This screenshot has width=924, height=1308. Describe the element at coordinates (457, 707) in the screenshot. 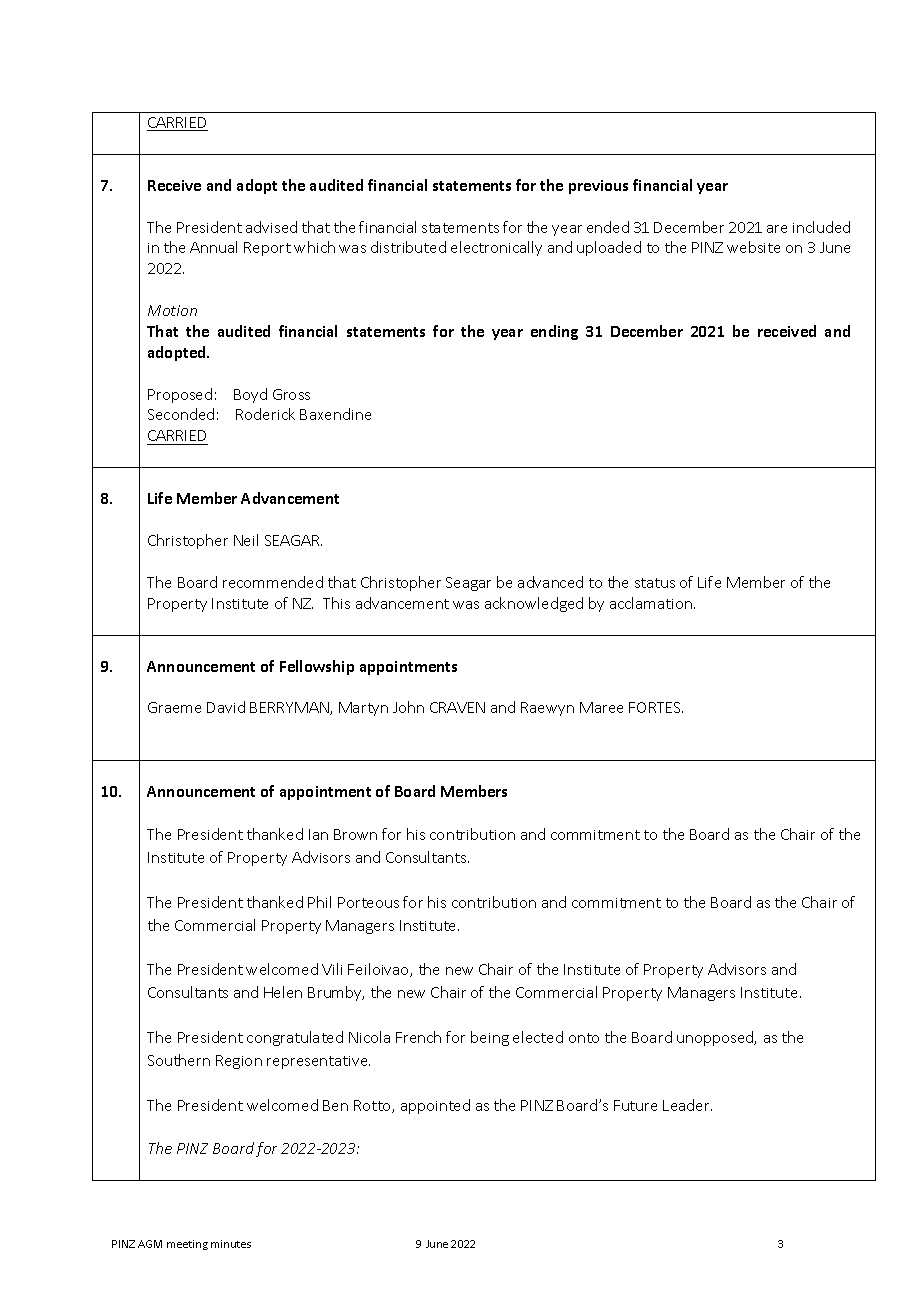

I see `CRAVEN` at that location.
